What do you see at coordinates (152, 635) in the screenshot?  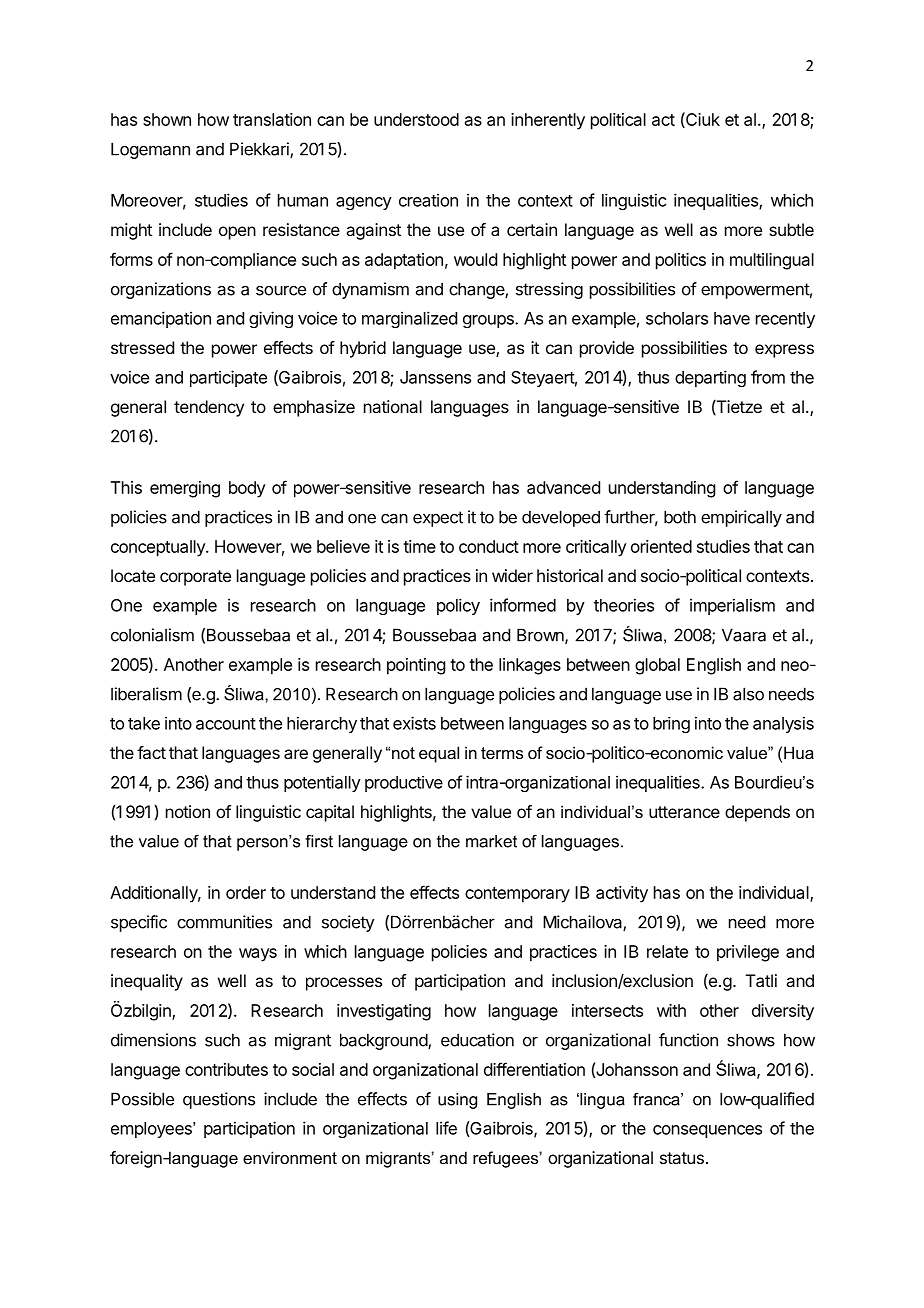 I see `colonialism` at bounding box center [152, 635].
